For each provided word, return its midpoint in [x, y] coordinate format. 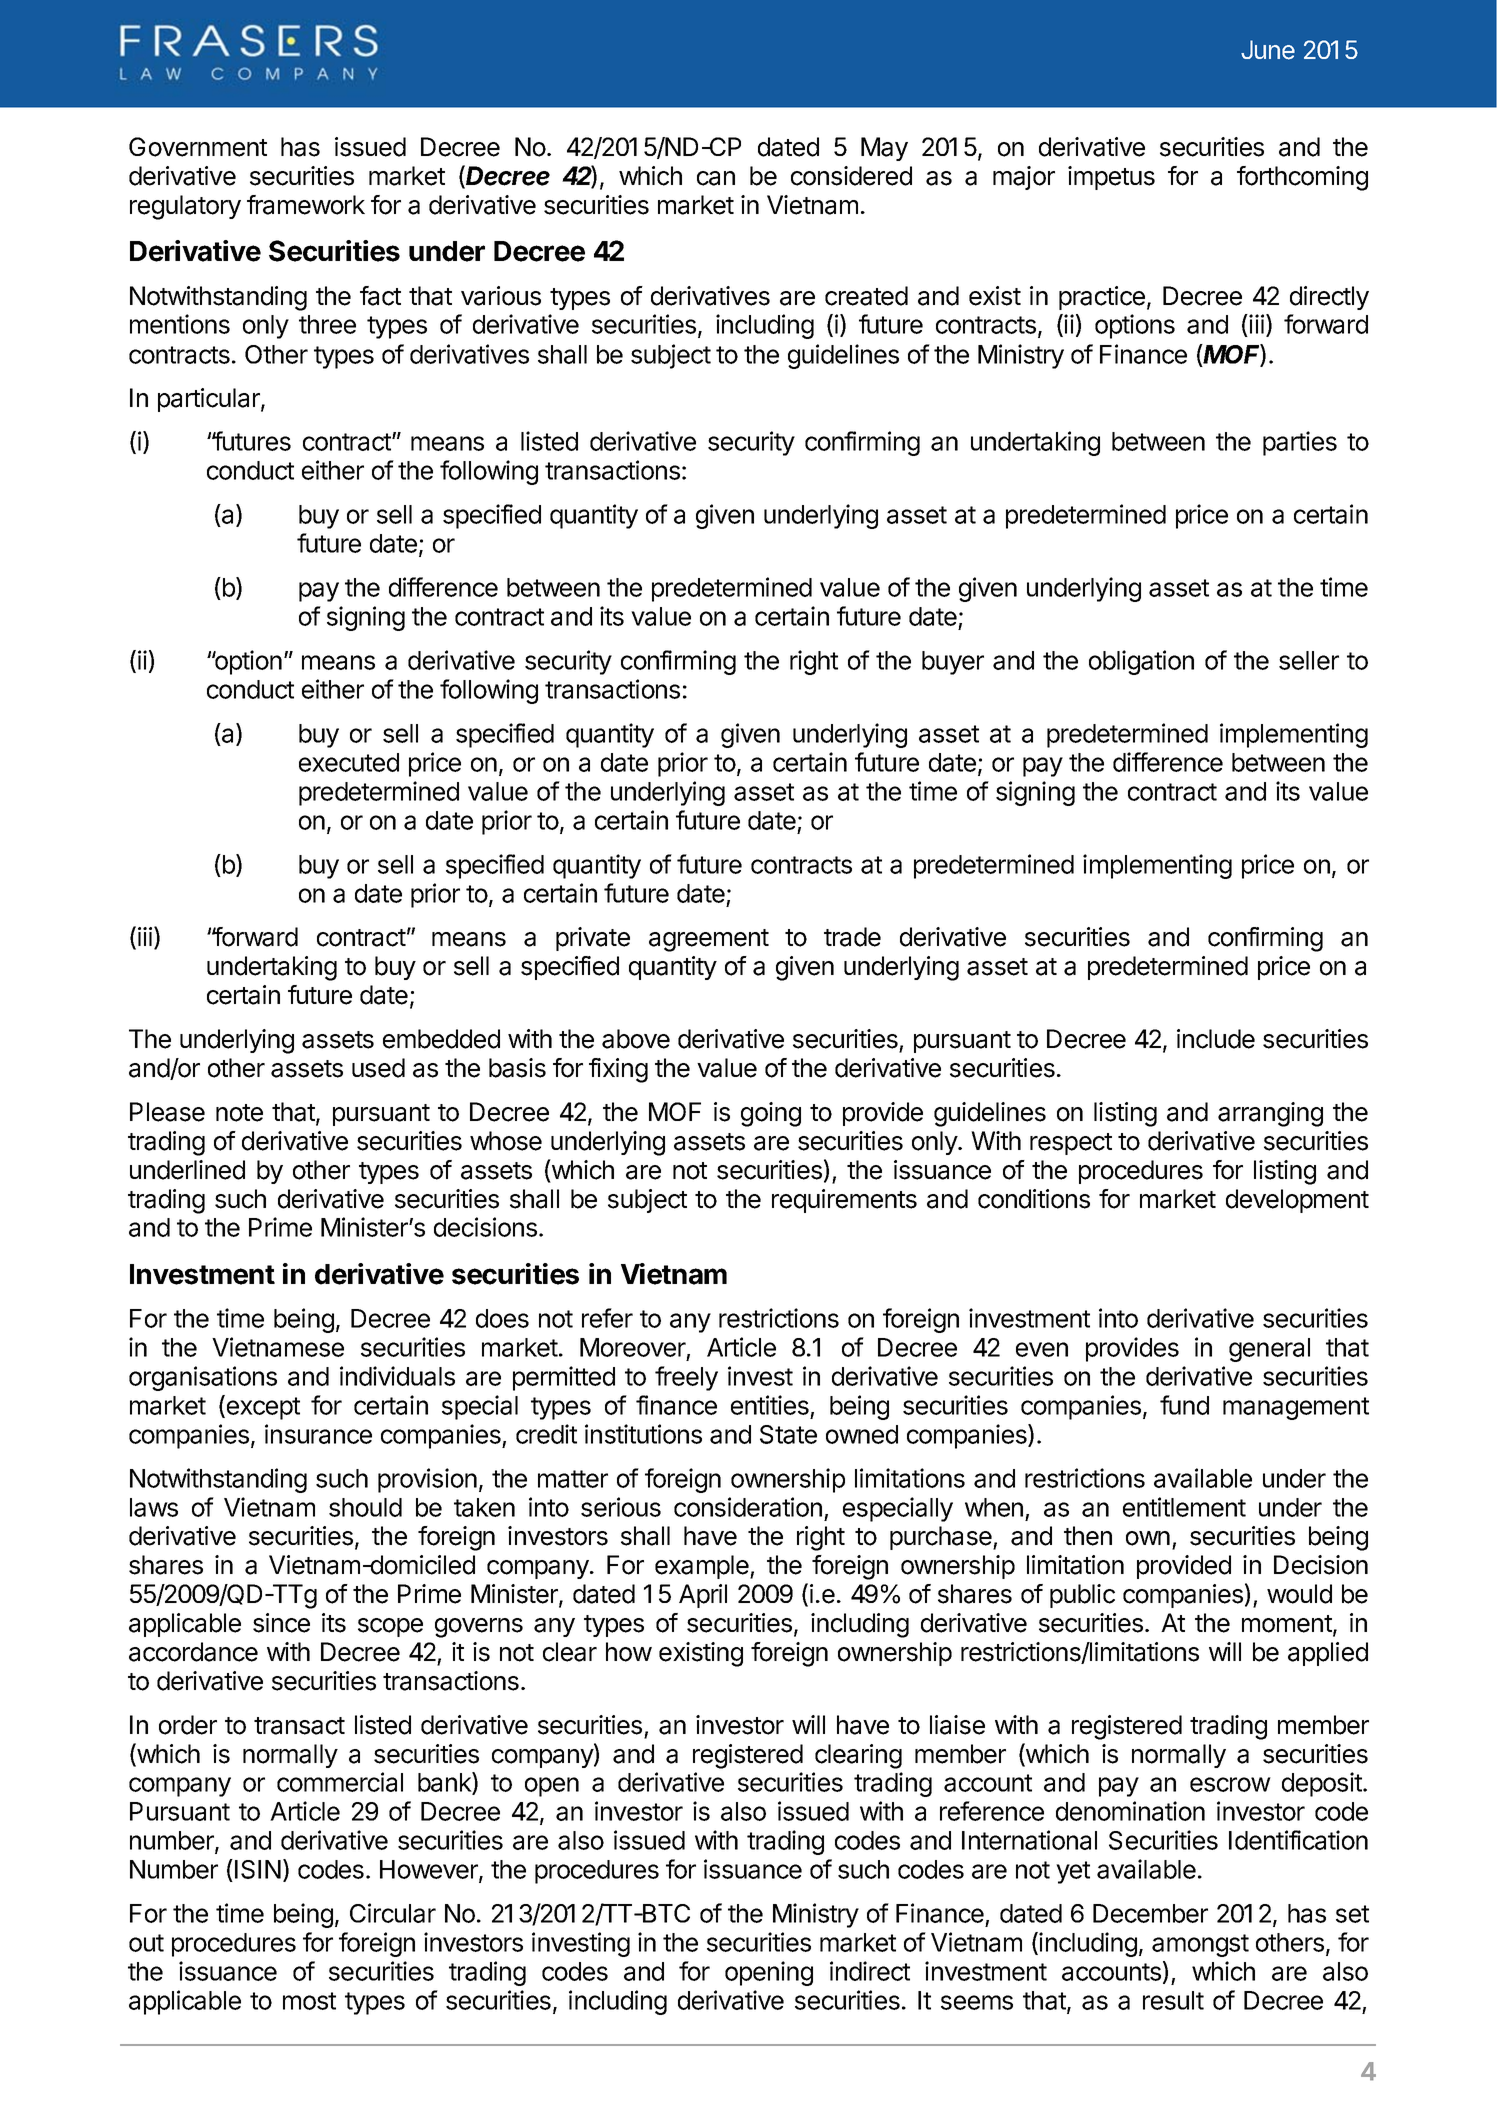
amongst [1200, 1945]
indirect [870, 1971]
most [309, 2001]
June [1268, 50]
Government [198, 147]
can [716, 178]
